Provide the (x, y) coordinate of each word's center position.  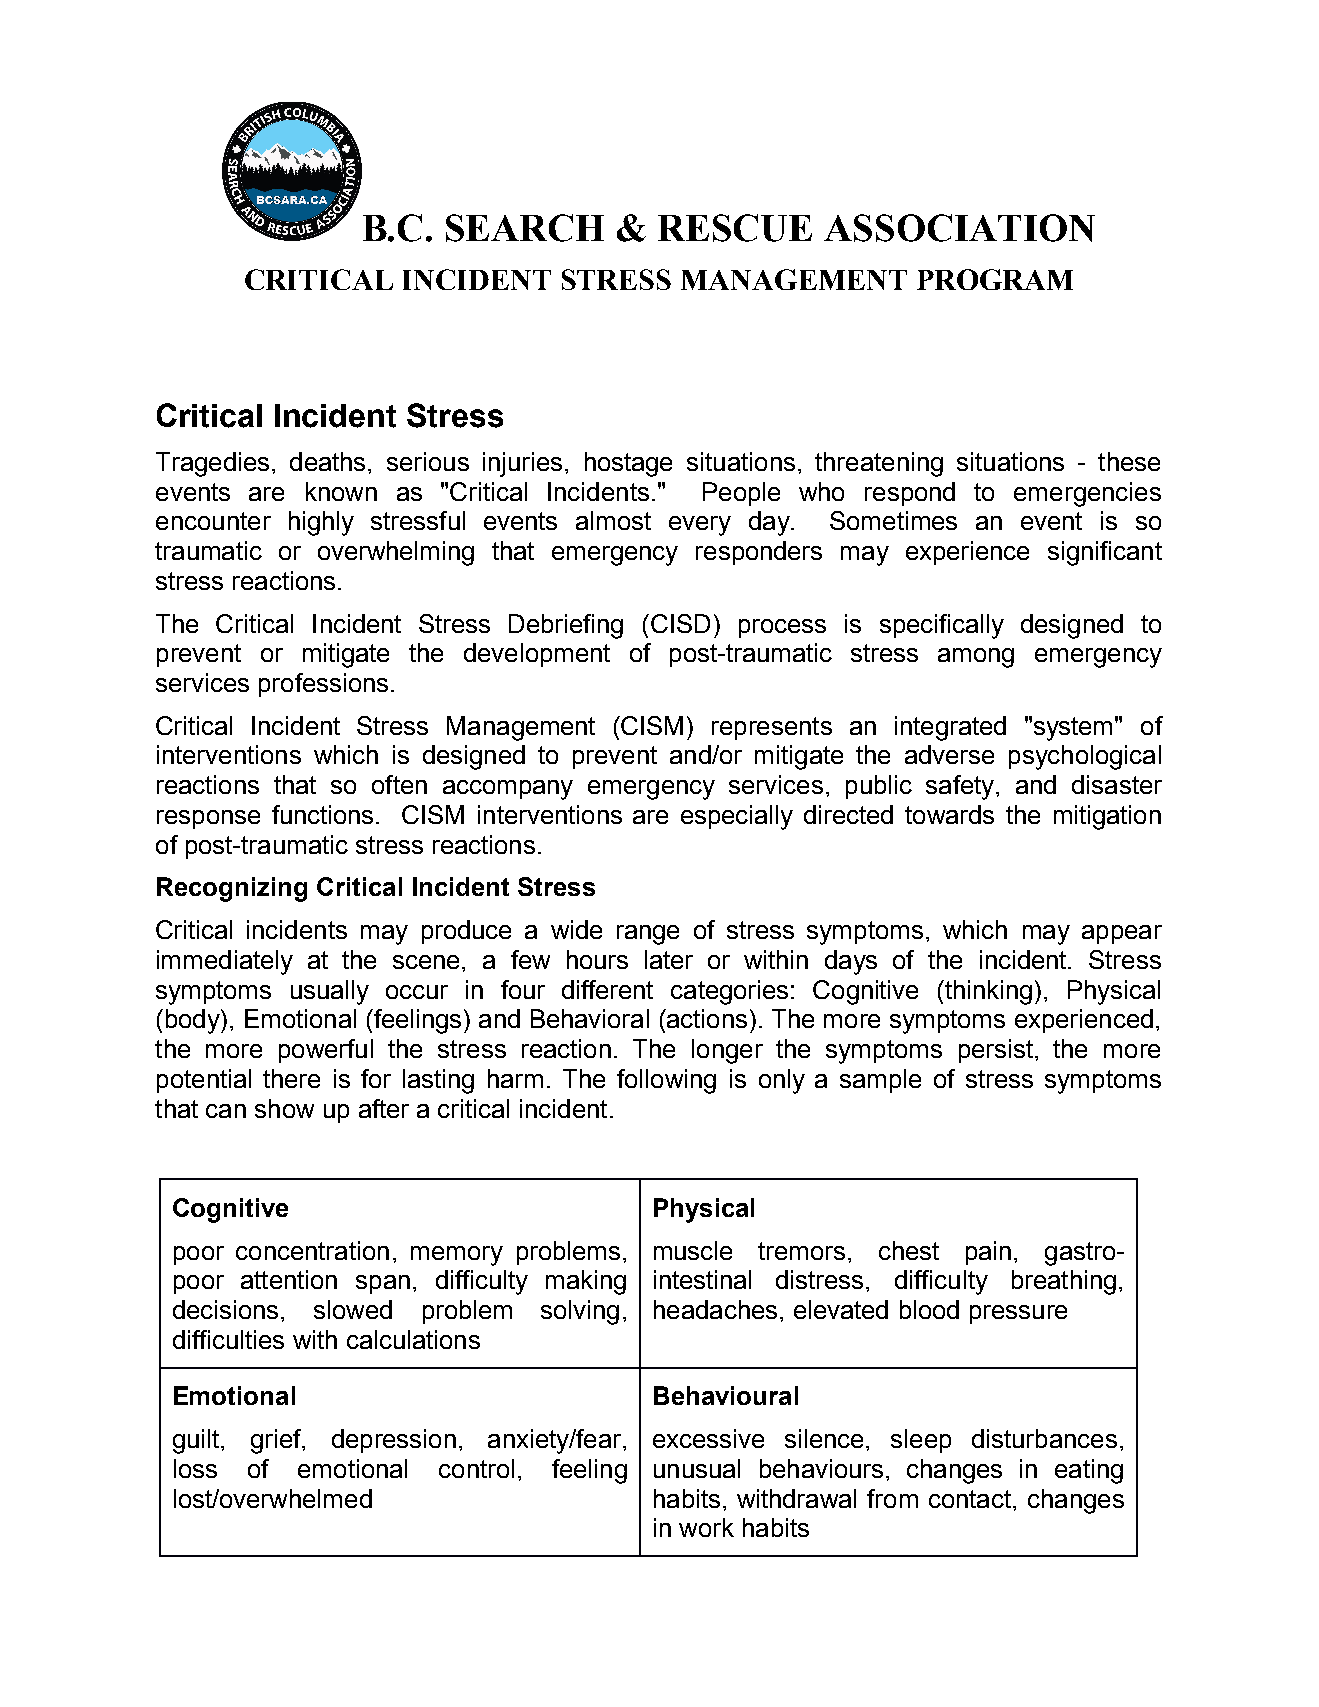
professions (323, 685)
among (976, 658)
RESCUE (735, 228)
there (291, 1078)
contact (970, 1499)
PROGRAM (995, 279)
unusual (697, 1468)
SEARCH (525, 228)
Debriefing (566, 626)
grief (277, 1441)
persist (996, 1051)
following (666, 1081)
